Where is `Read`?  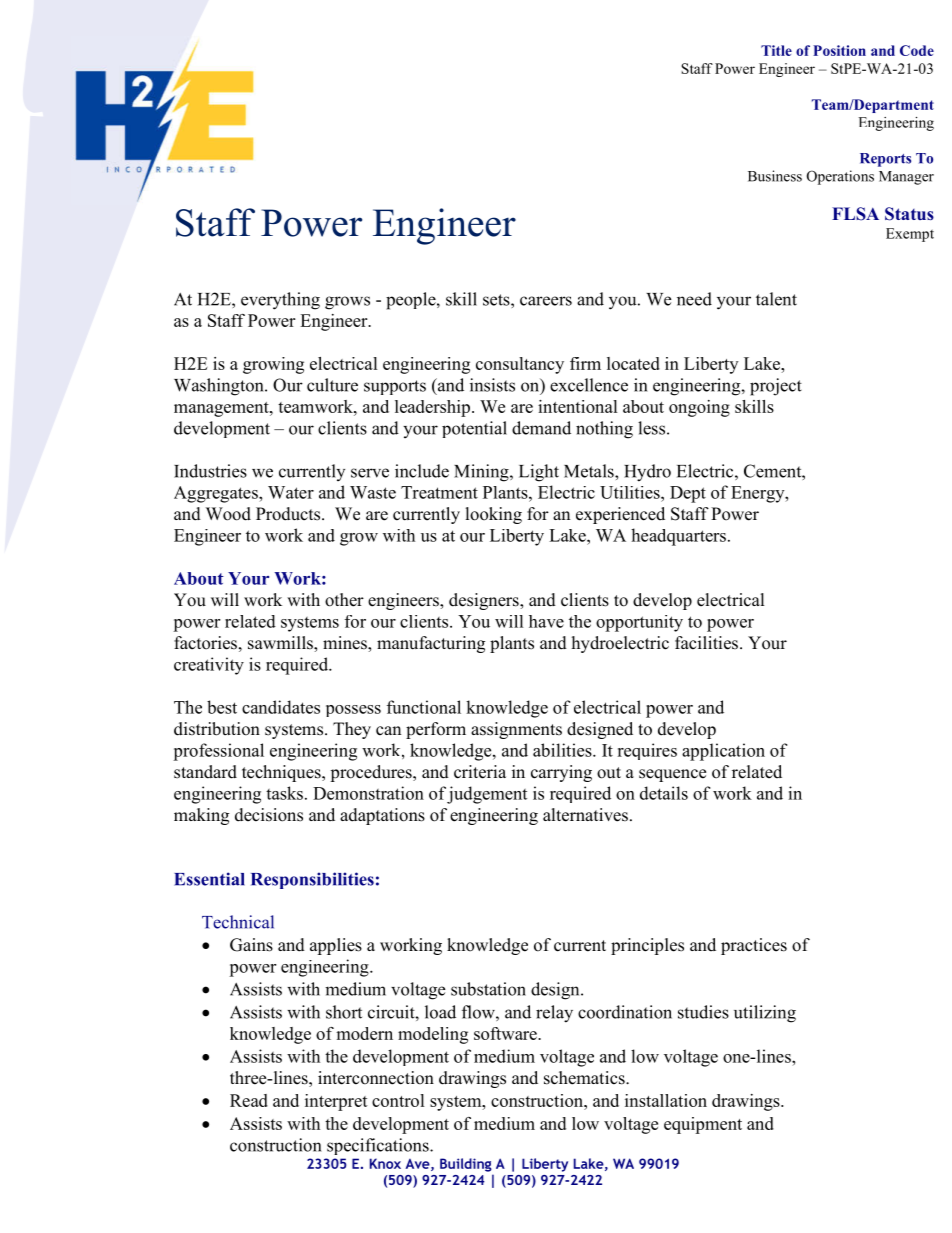 Read is located at coordinates (249, 1100).
